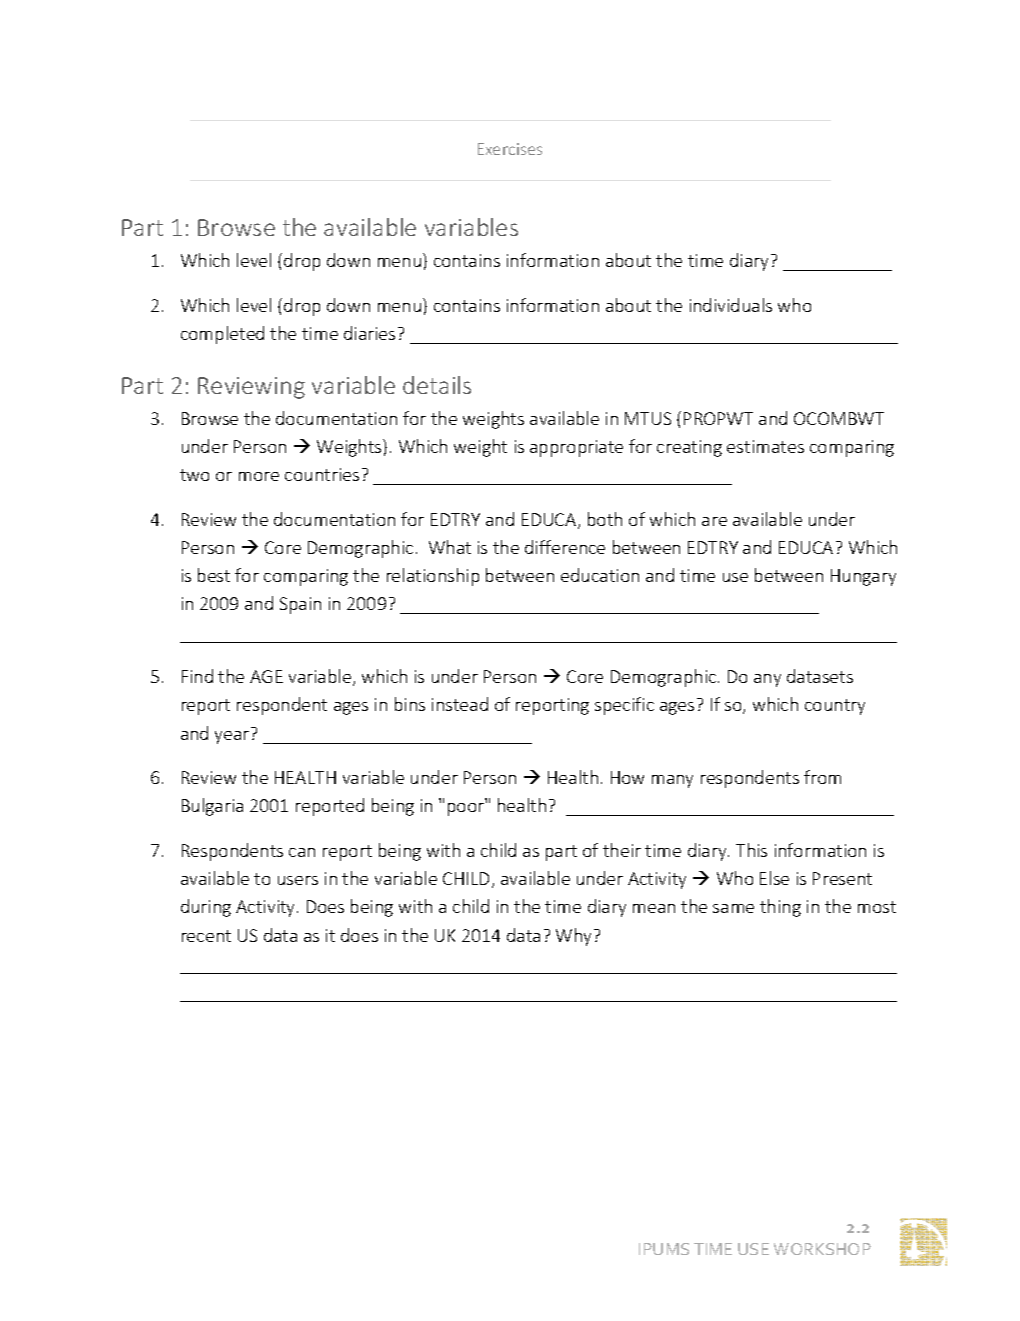 This screenshot has height=1321, width=1020. Describe the element at coordinates (822, 1249) in the screenshot. I see `WORKSHOP` at that location.
